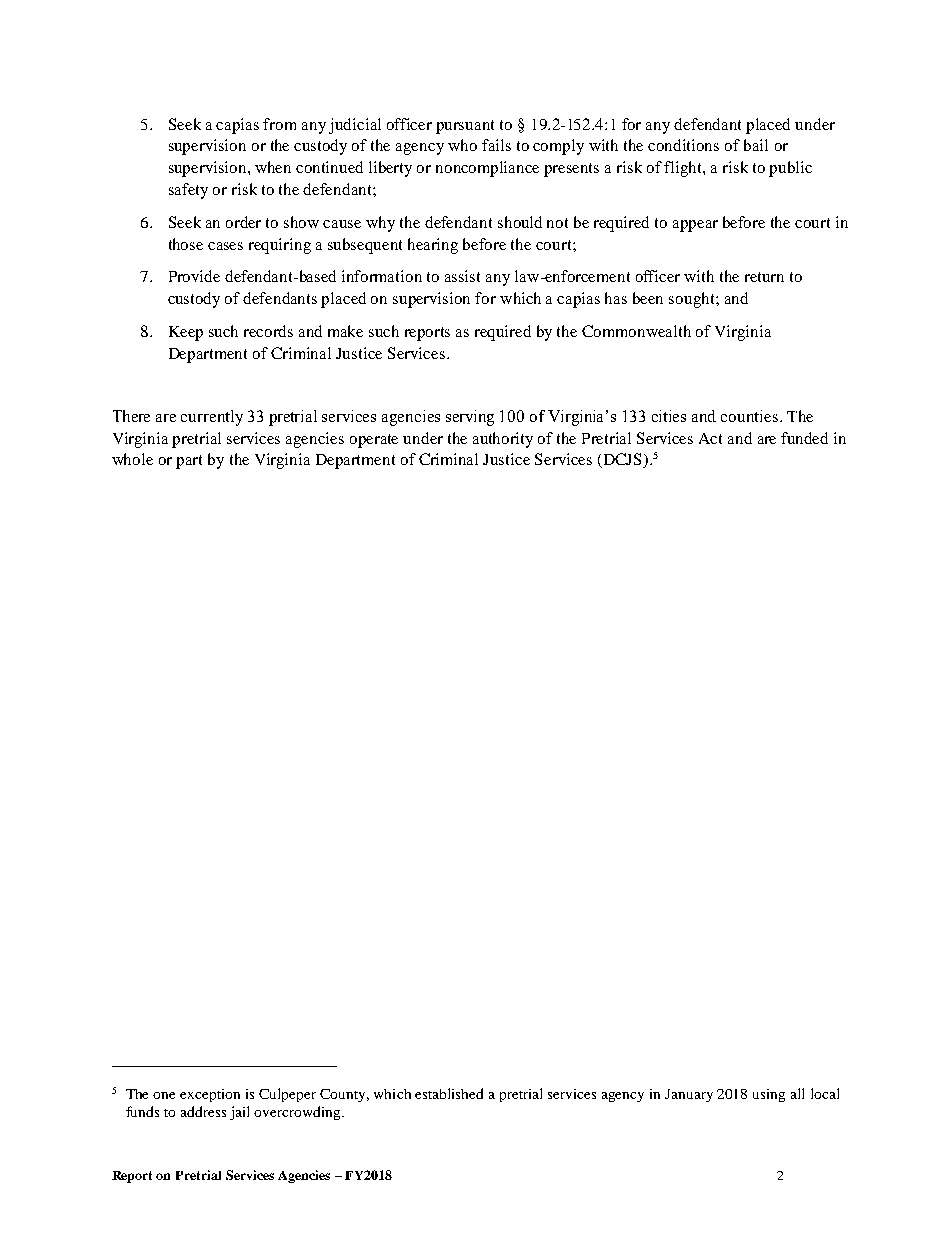 The height and width of the page is (1233, 952). What do you see at coordinates (496, 145) in the page?
I see `fails` at bounding box center [496, 145].
